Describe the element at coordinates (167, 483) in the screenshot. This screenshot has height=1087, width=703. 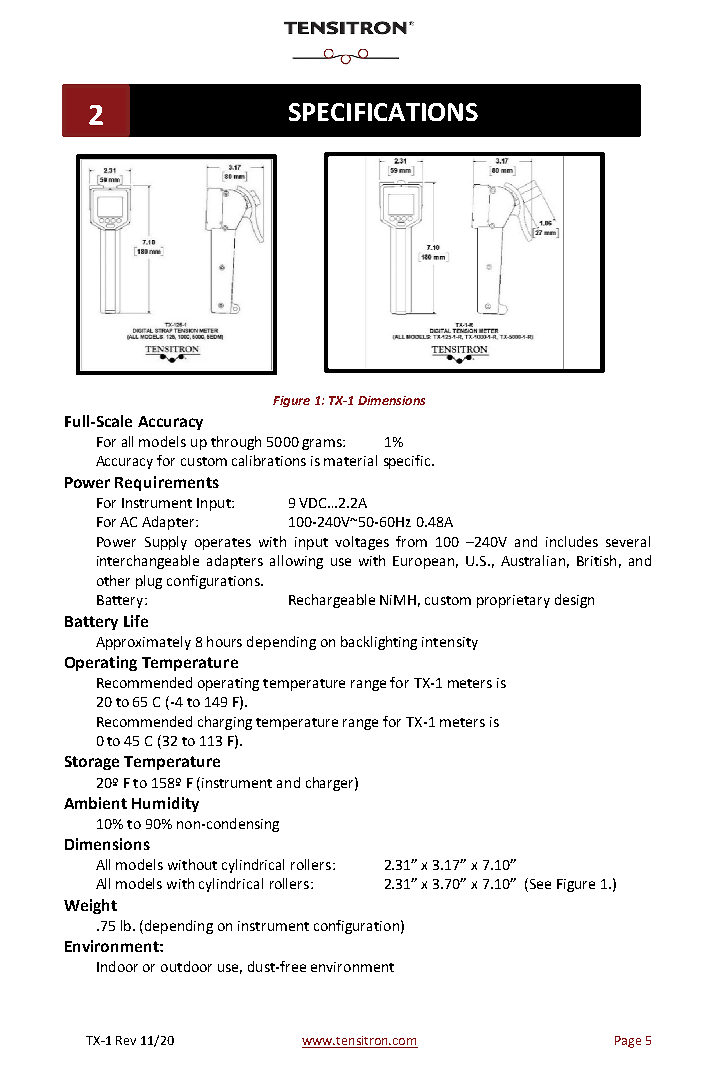
I see `Requirements` at that location.
